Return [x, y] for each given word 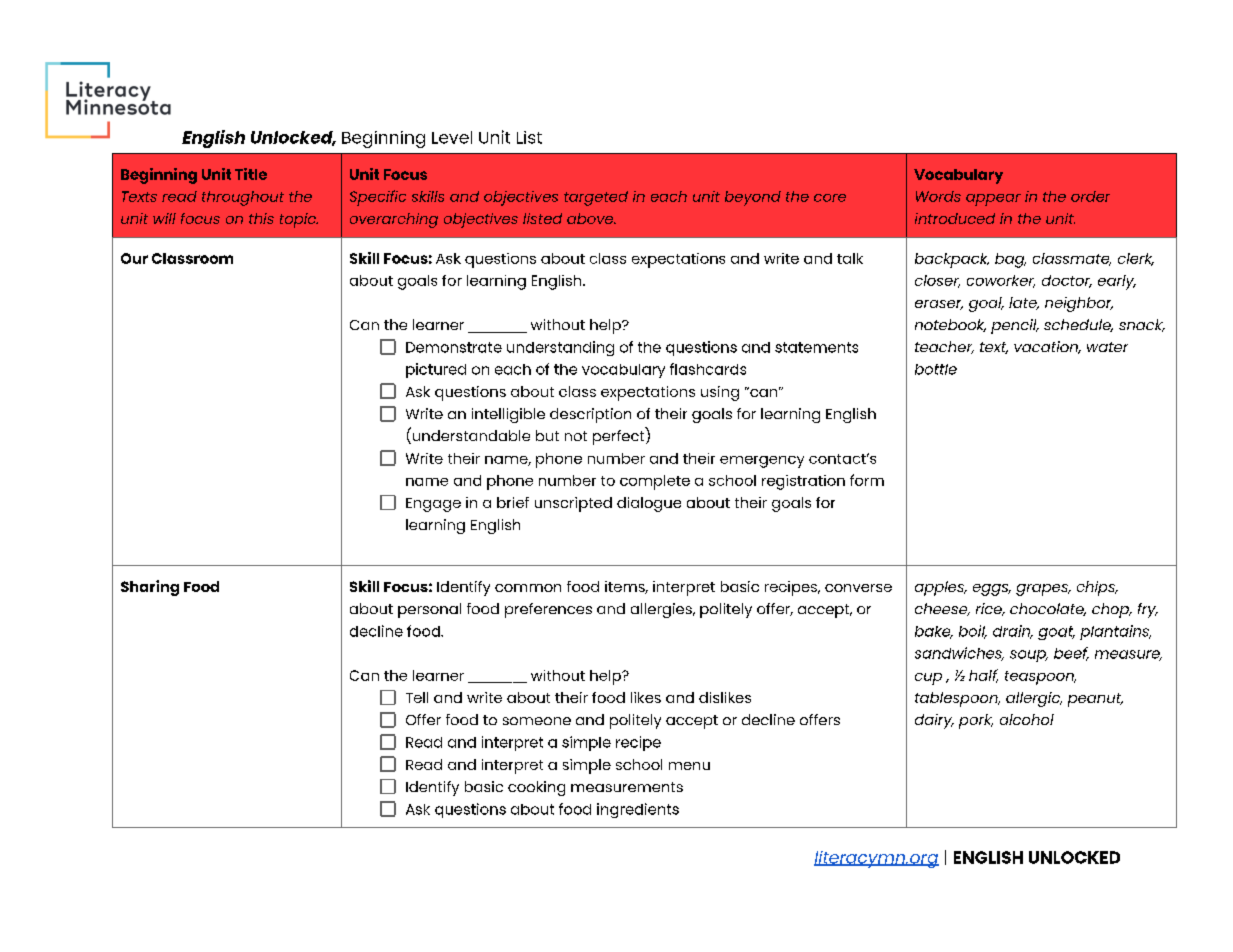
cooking [536, 788]
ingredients [638, 810]
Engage [433, 505]
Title [251, 174]
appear [993, 200]
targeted [596, 198]
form [867, 480]
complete [655, 482]
